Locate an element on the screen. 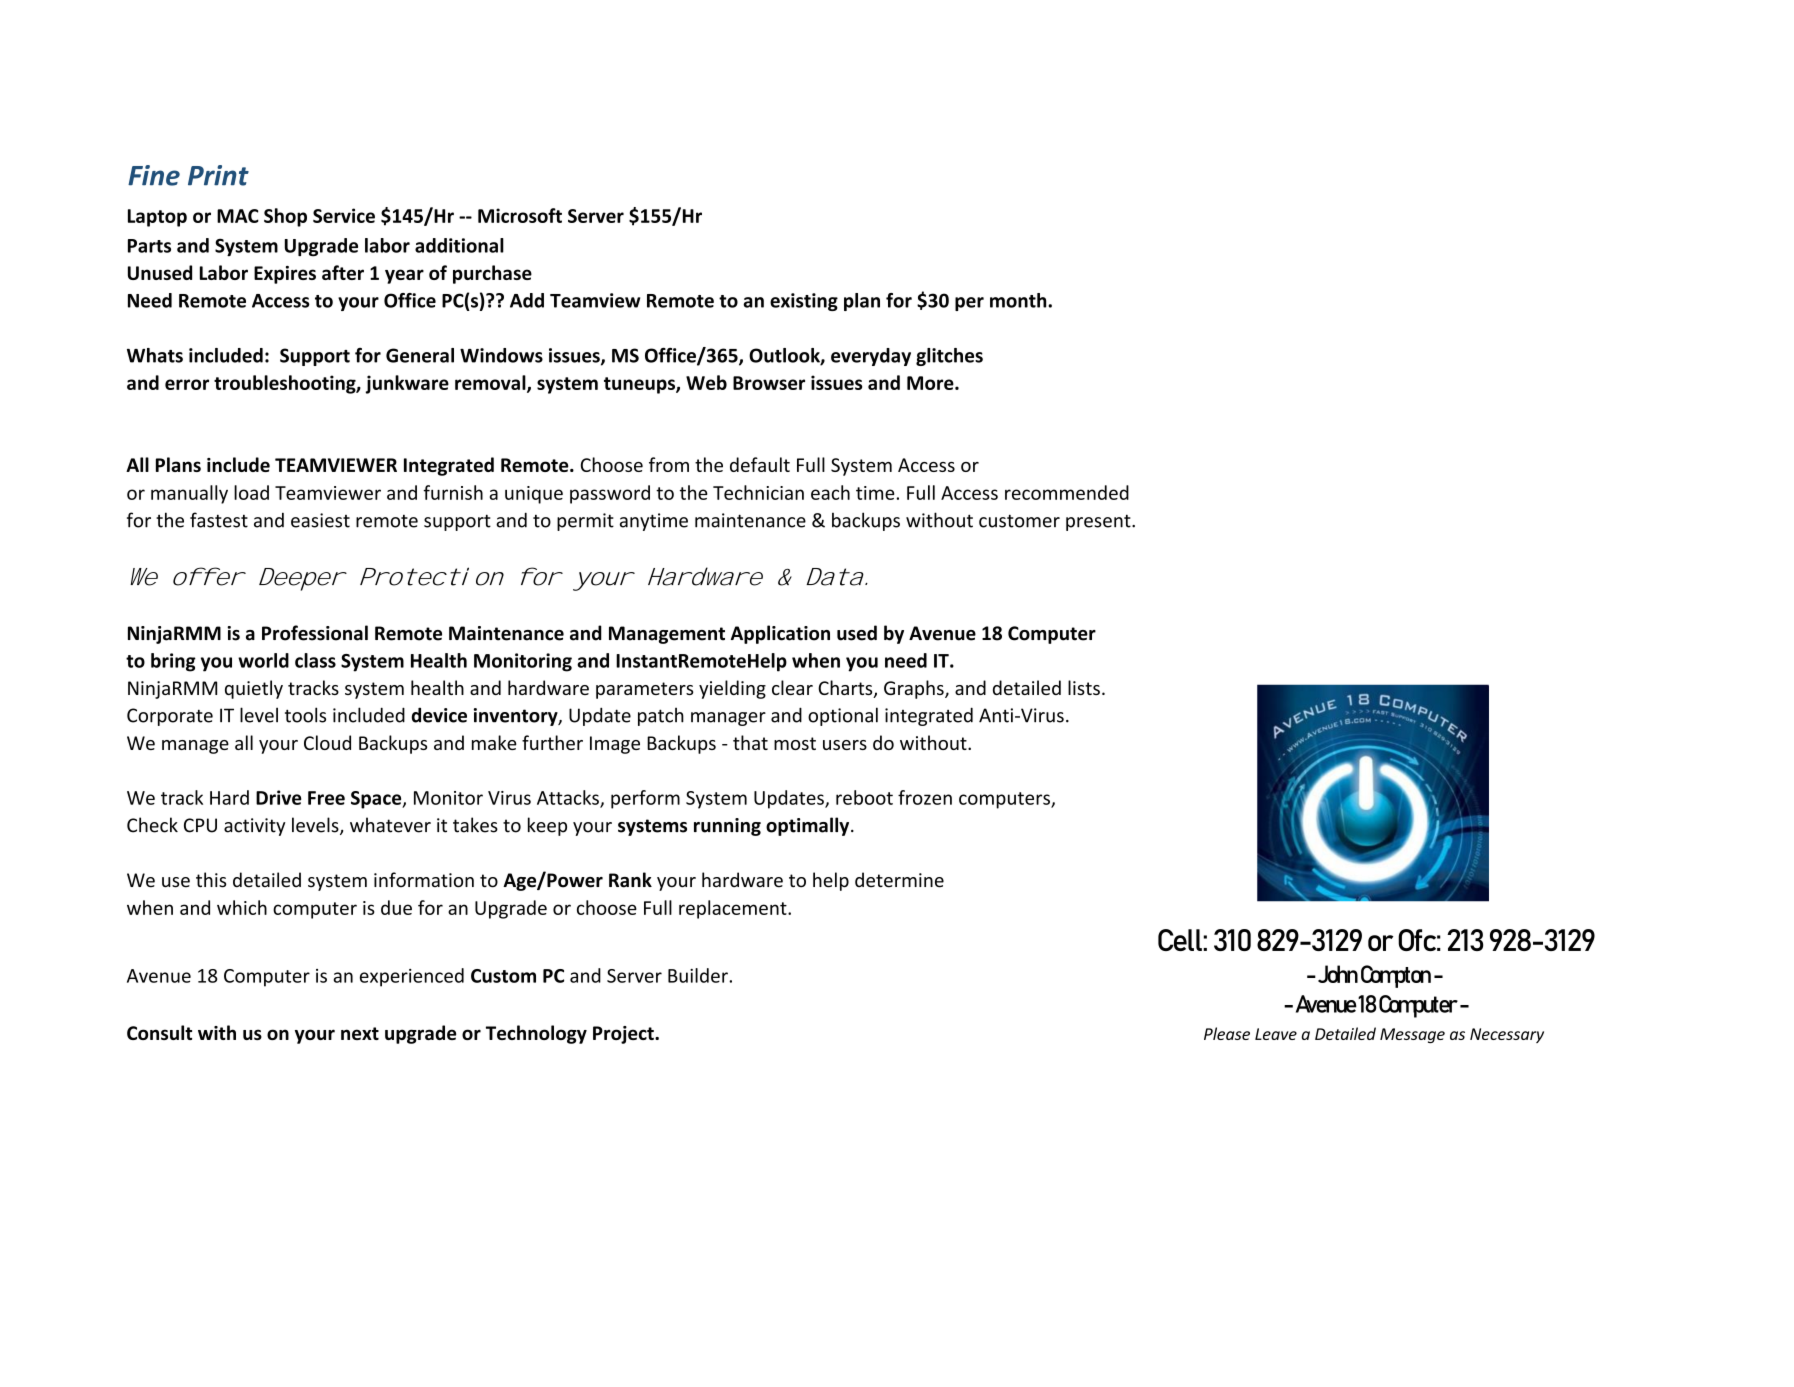 The width and height of the screenshot is (1794, 1387). error is located at coordinates (187, 384).
